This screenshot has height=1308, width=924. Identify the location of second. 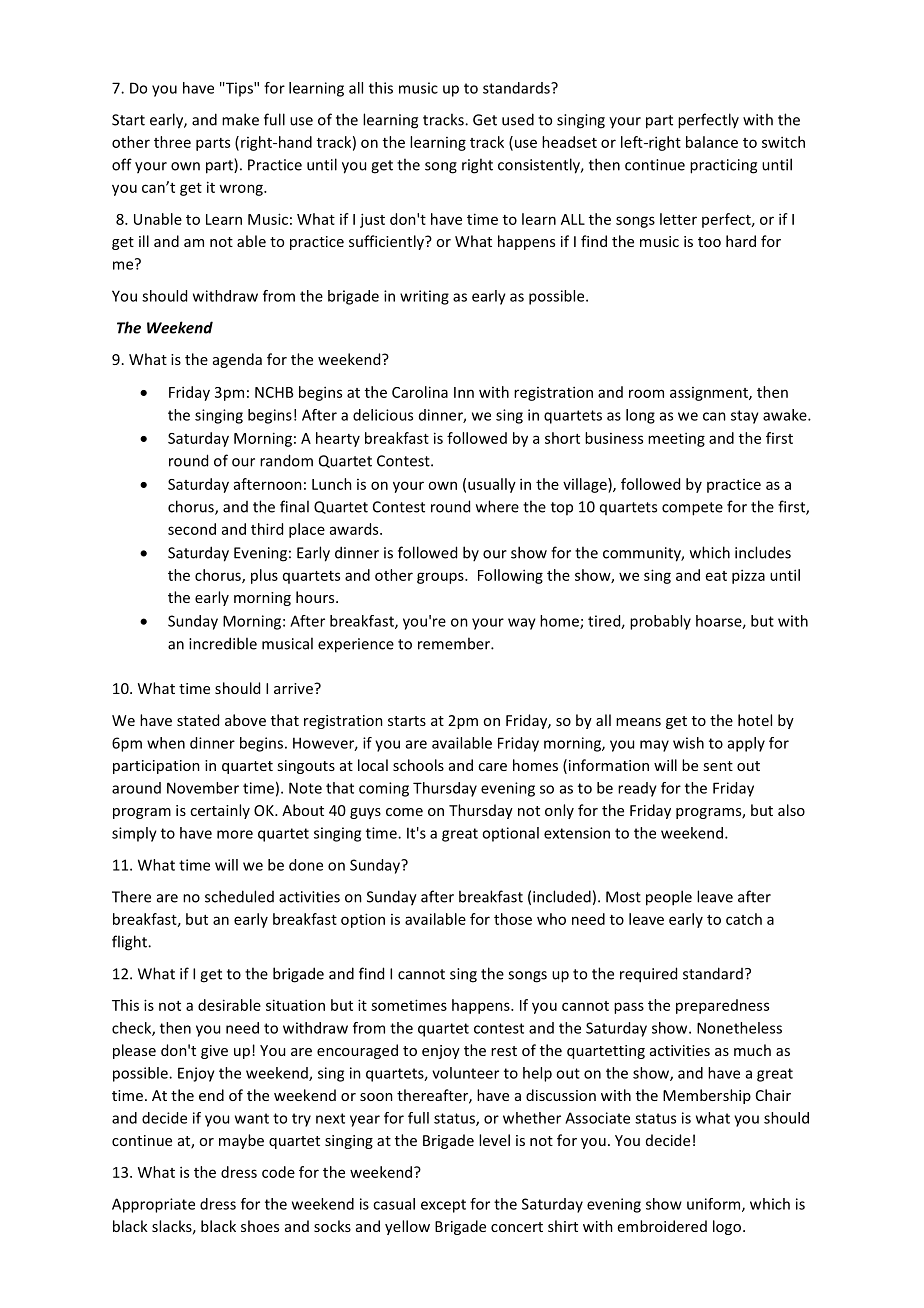
(192, 529).
